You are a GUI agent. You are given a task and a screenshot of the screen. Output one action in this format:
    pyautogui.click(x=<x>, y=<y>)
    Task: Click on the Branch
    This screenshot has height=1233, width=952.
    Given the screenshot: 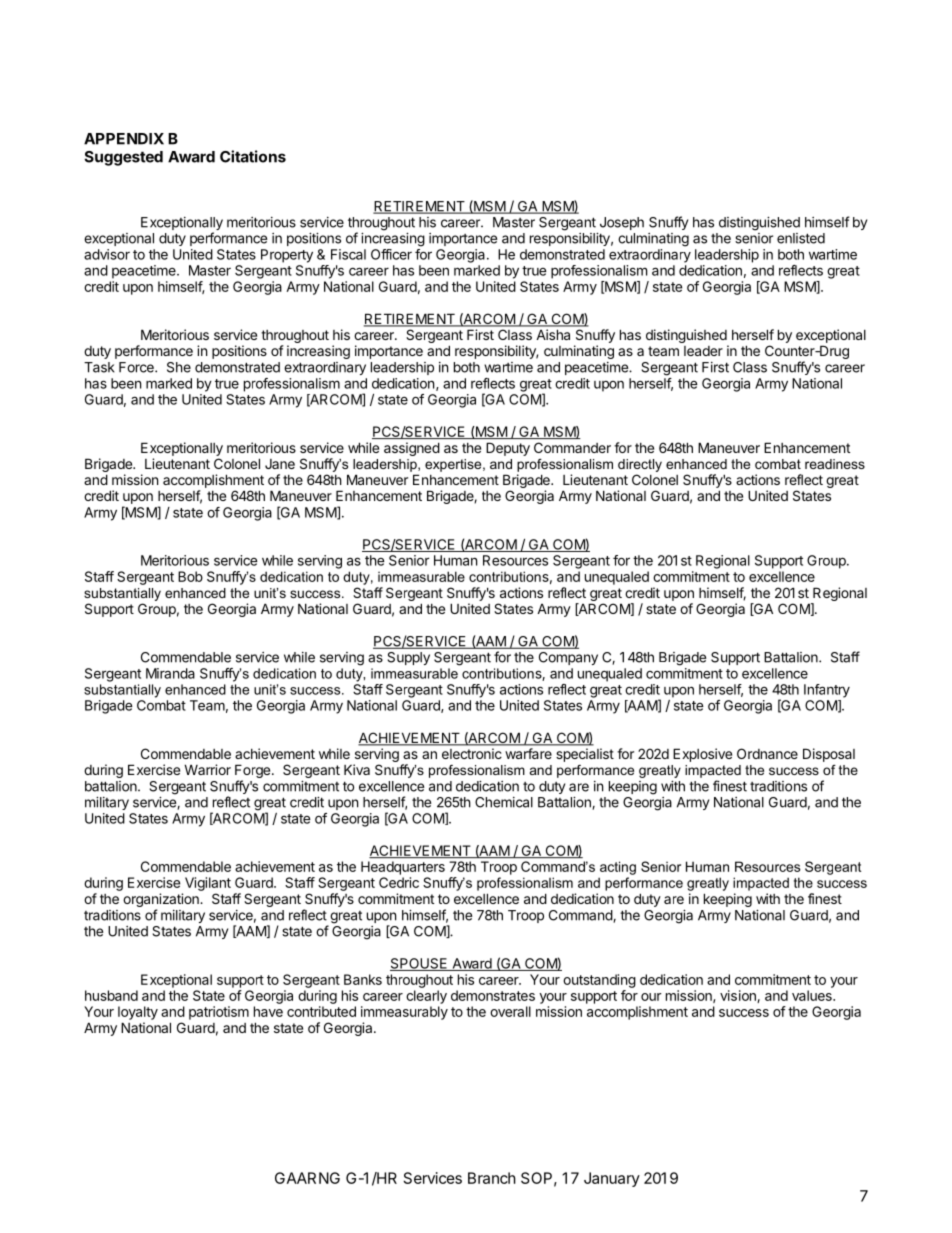 What is the action you would take?
    pyautogui.click(x=492, y=1178)
